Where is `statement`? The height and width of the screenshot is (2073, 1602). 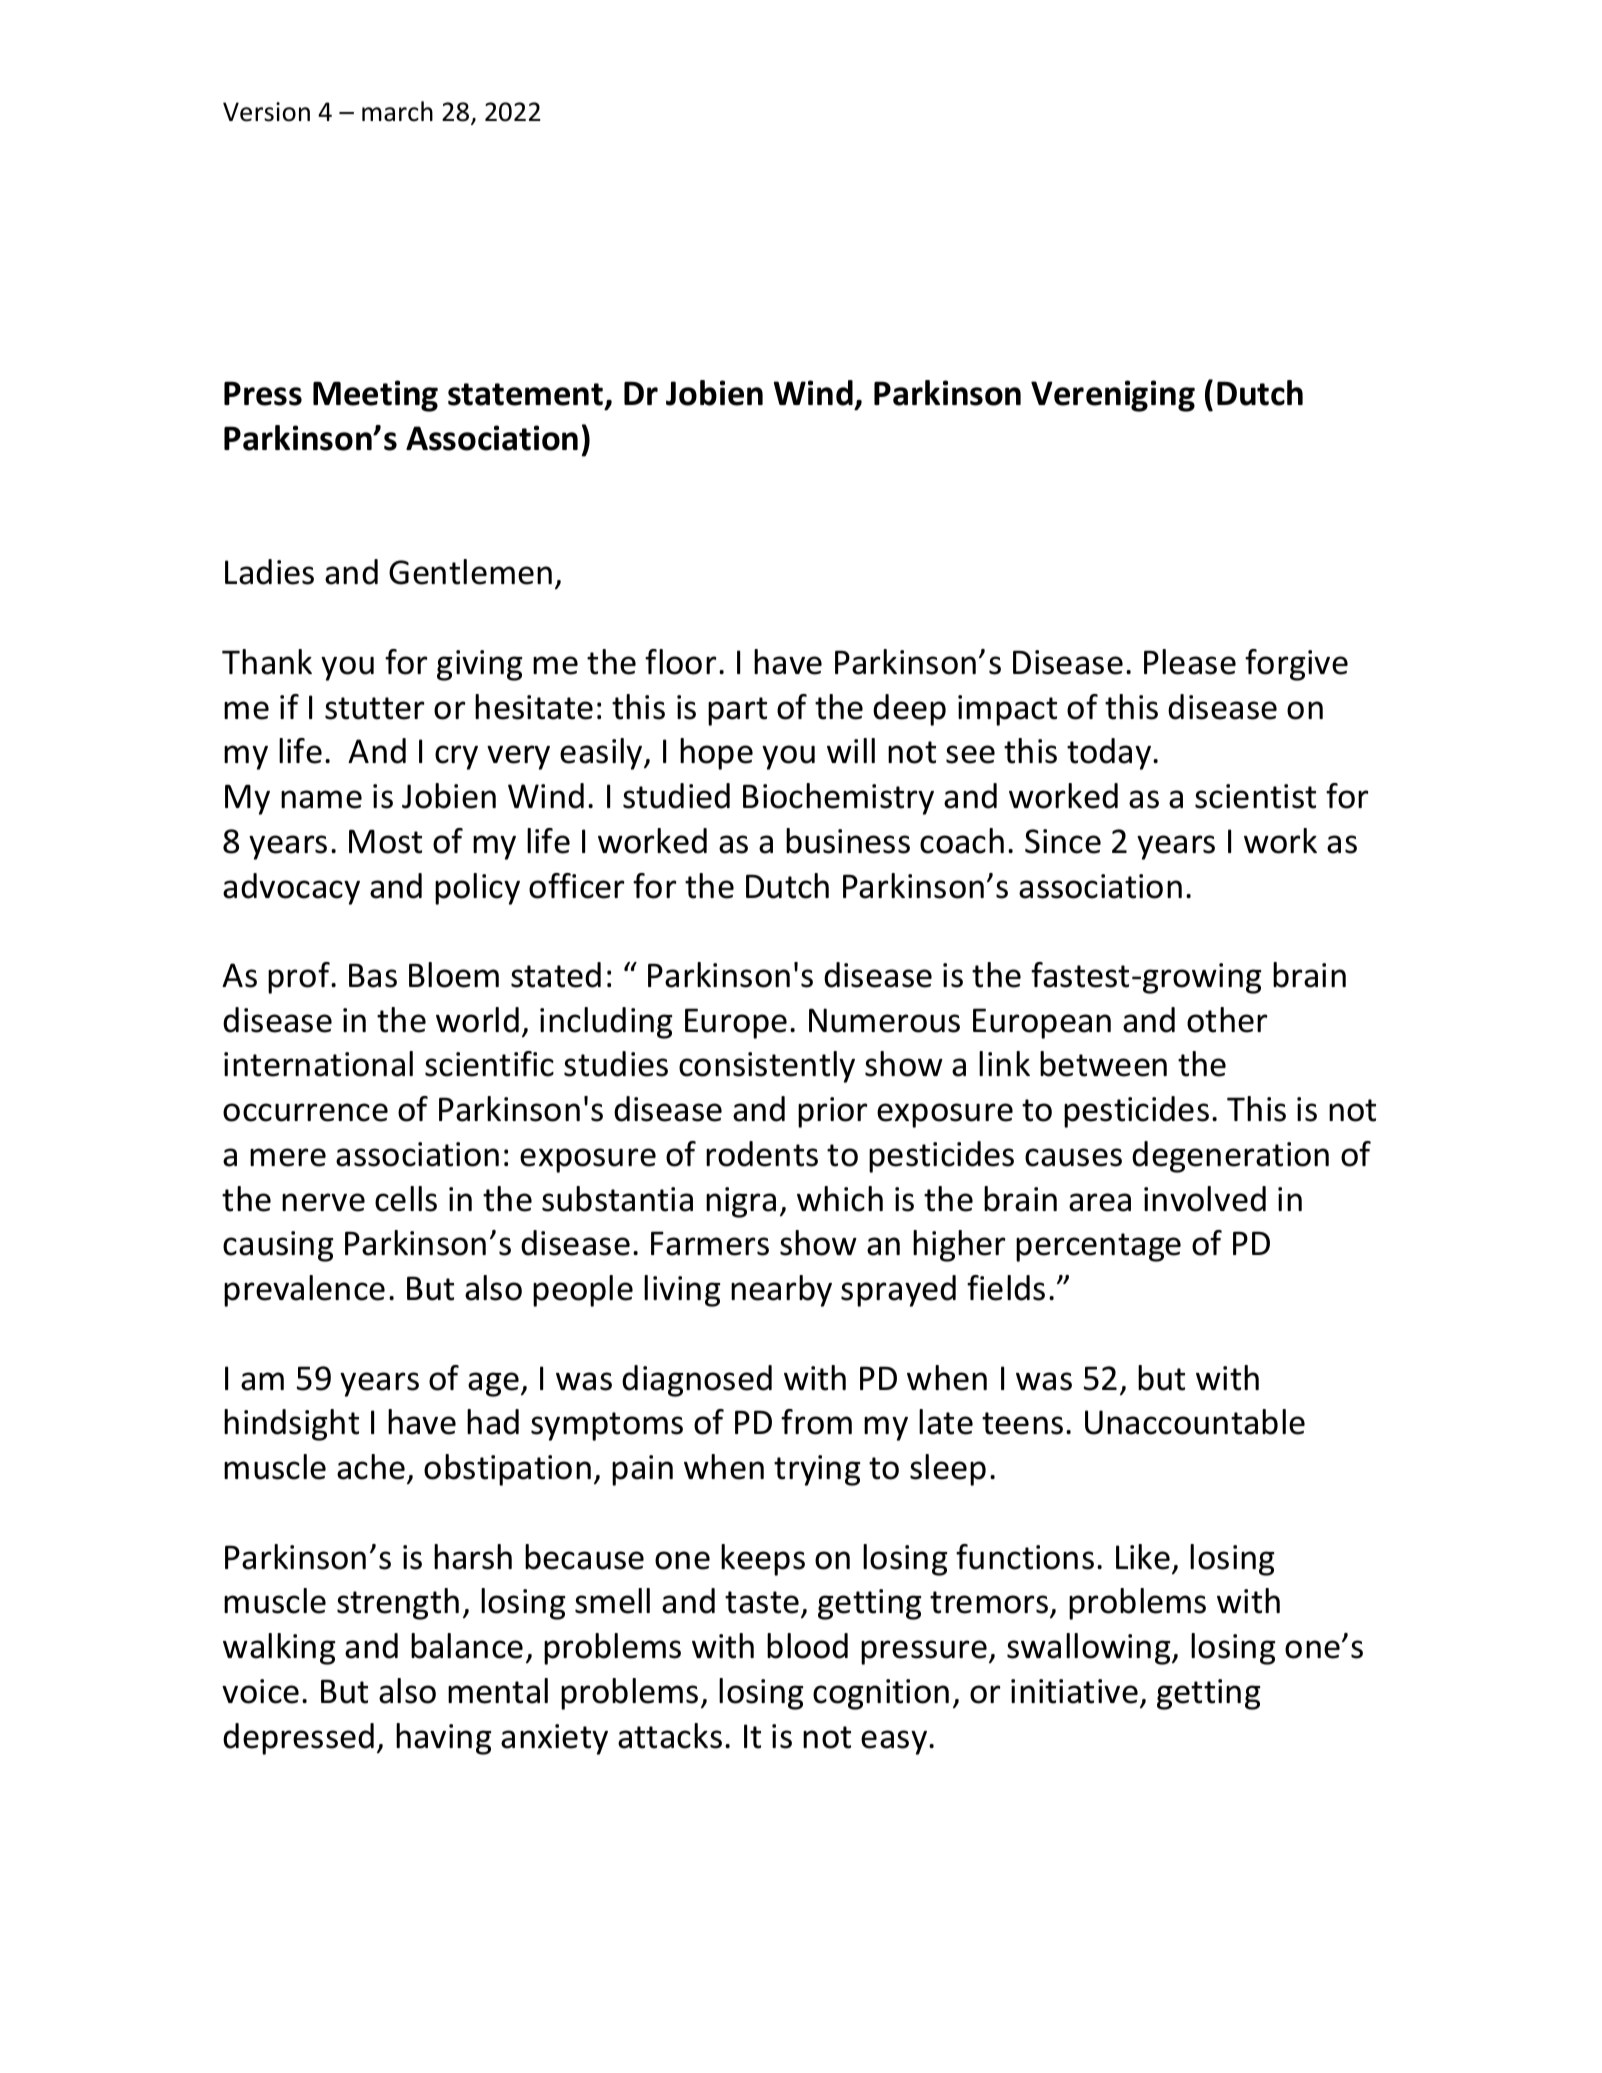
statement is located at coordinates (527, 396).
